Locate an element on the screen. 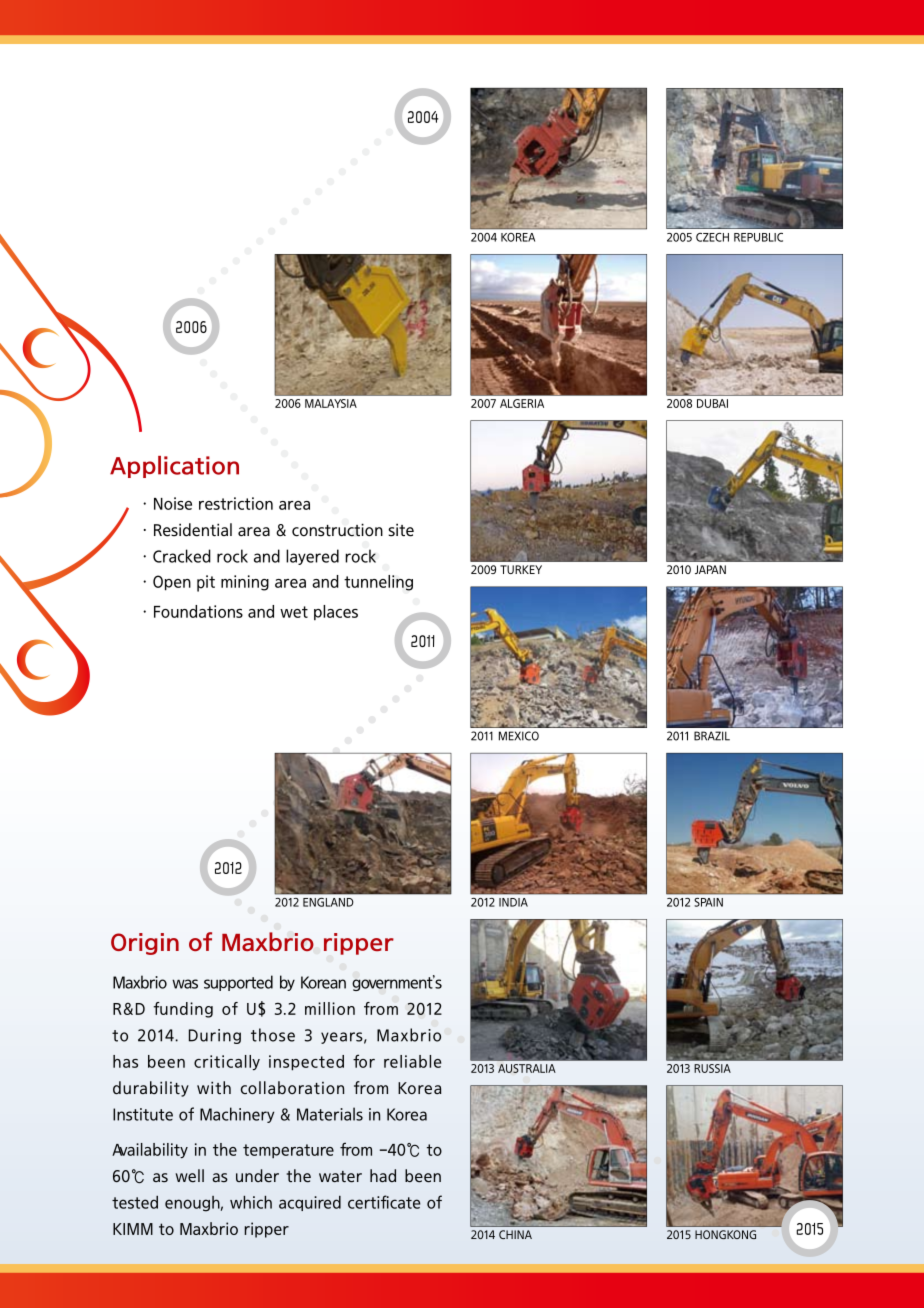 This screenshot has width=924, height=1308. BRAZIL is located at coordinates (712, 736).
